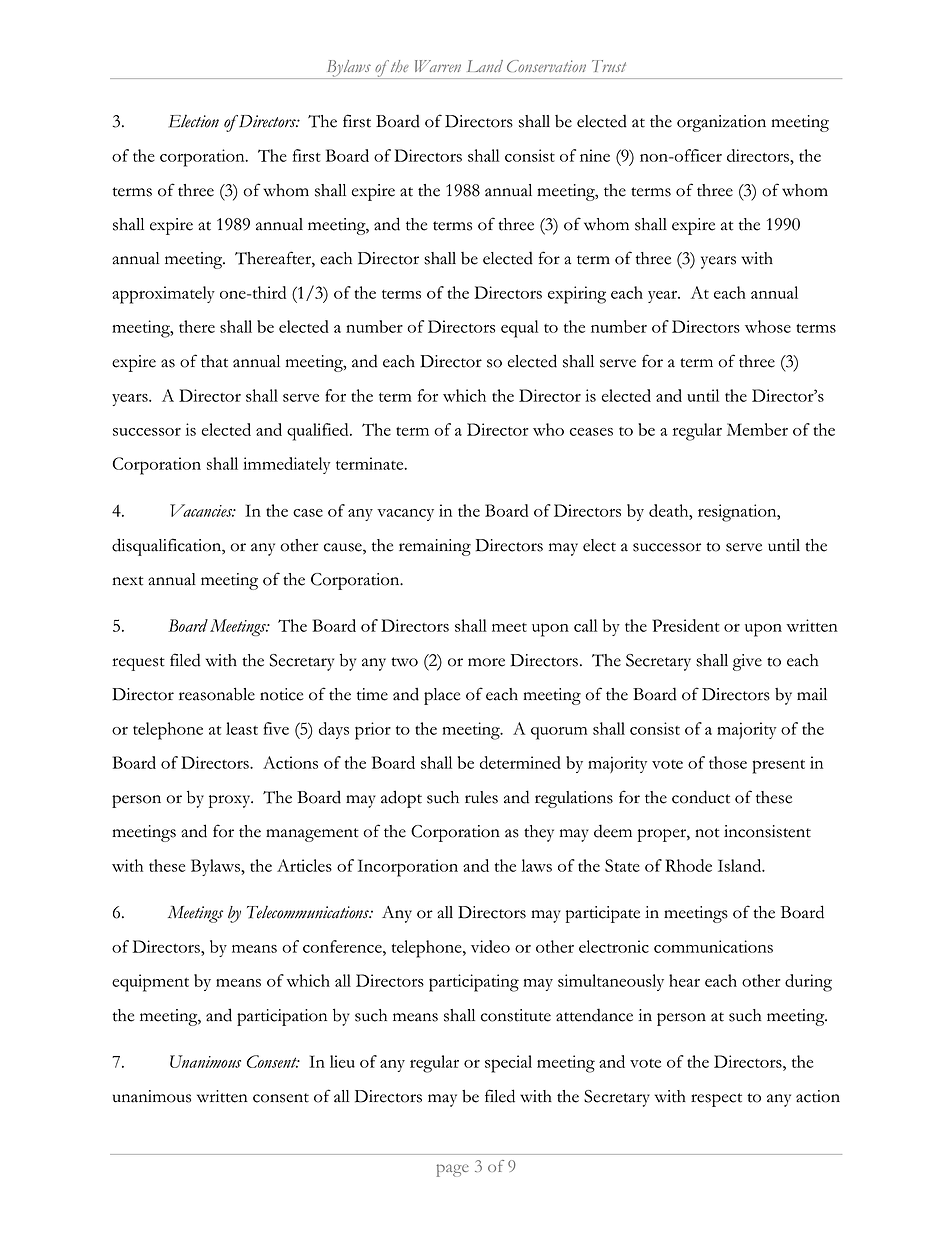 This page has height=1233, width=952. Describe the element at coordinates (304, 865) in the page. I see `Articles` at that location.
